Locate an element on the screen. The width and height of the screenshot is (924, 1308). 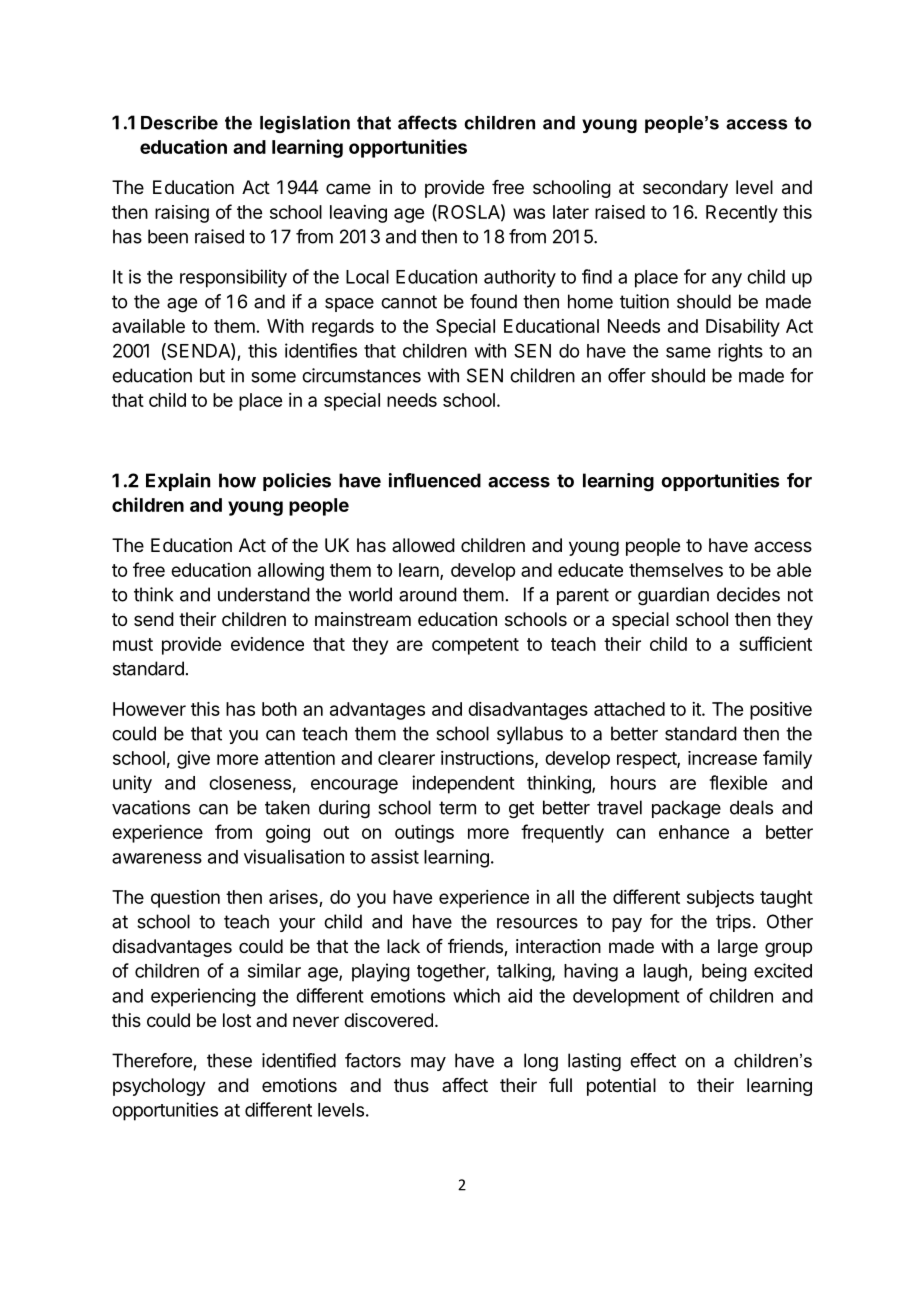
secondary is located at coordinates (685, 189).
